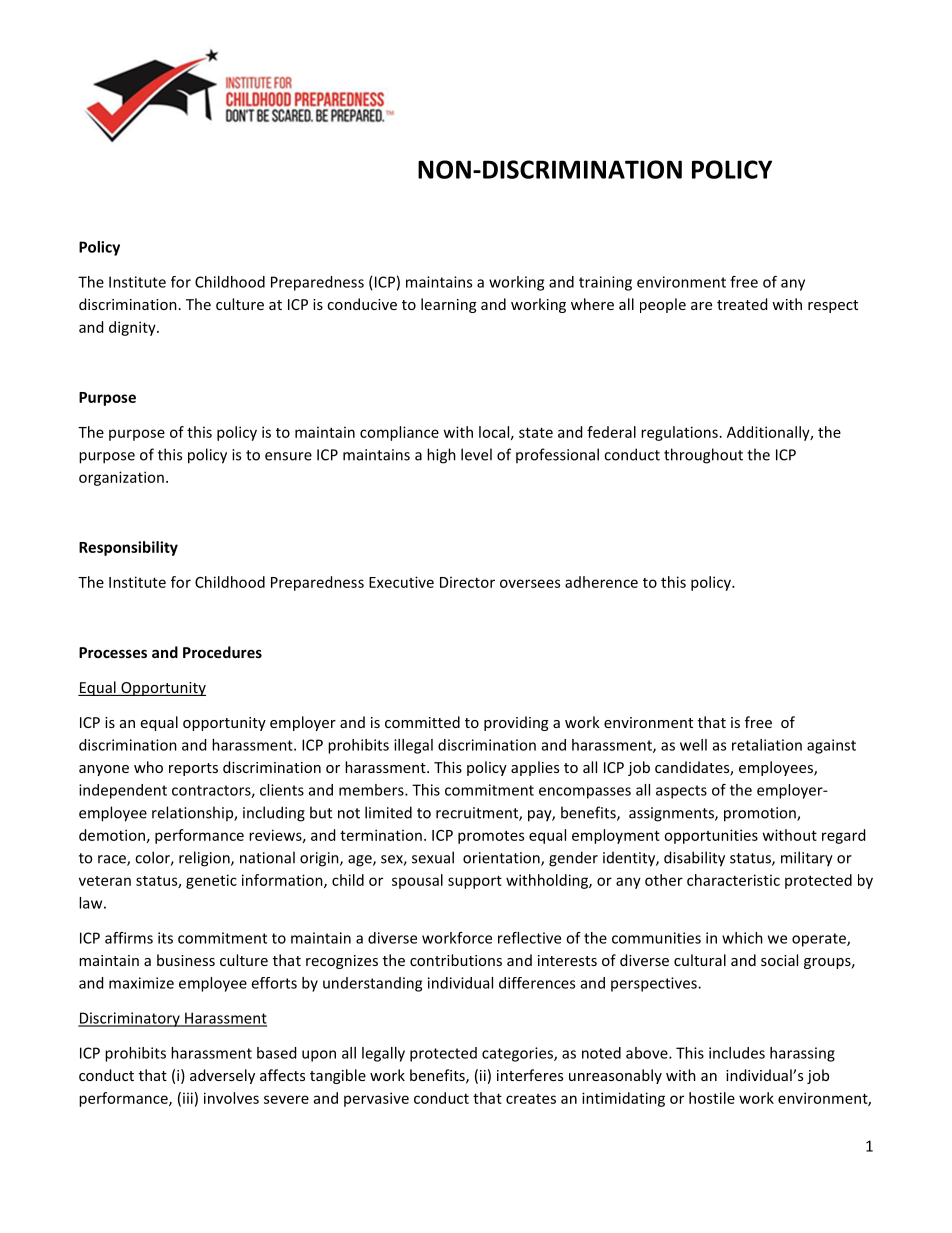 This image has height=1233, width=952. Describe the element at coordinates (476, 454) in the image. I see `level` at that location.
